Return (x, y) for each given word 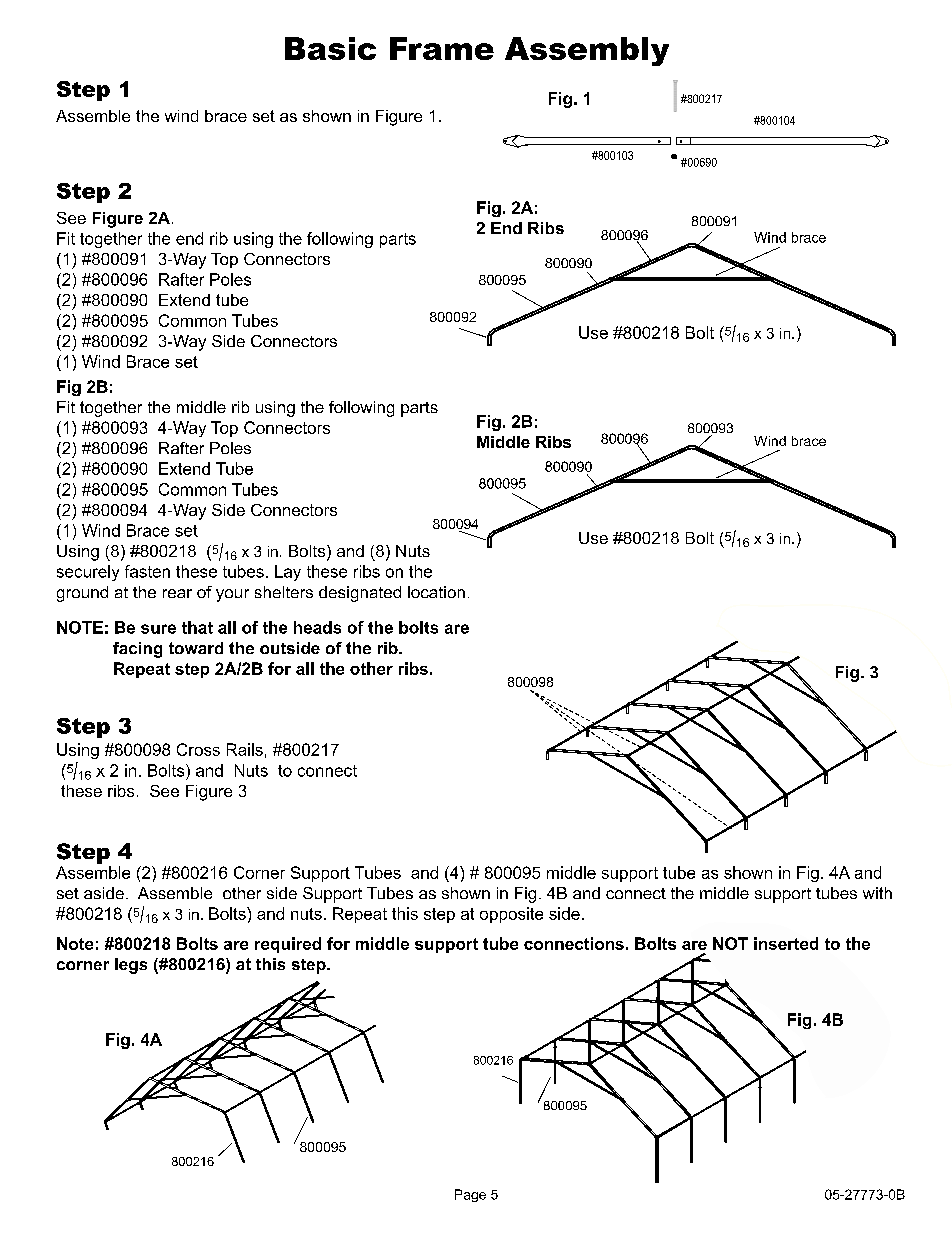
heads (317, 627)
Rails (245, 749)
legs (131, 966)
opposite (511, 915)
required (288, 945)
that (197, 627)
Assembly (587, 51)
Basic (330, 48)
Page (470, 1195)
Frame (442, 48)
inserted (786, 943)
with (877, 893)
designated (360, 594)
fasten (147, 571)
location (436, 592)
